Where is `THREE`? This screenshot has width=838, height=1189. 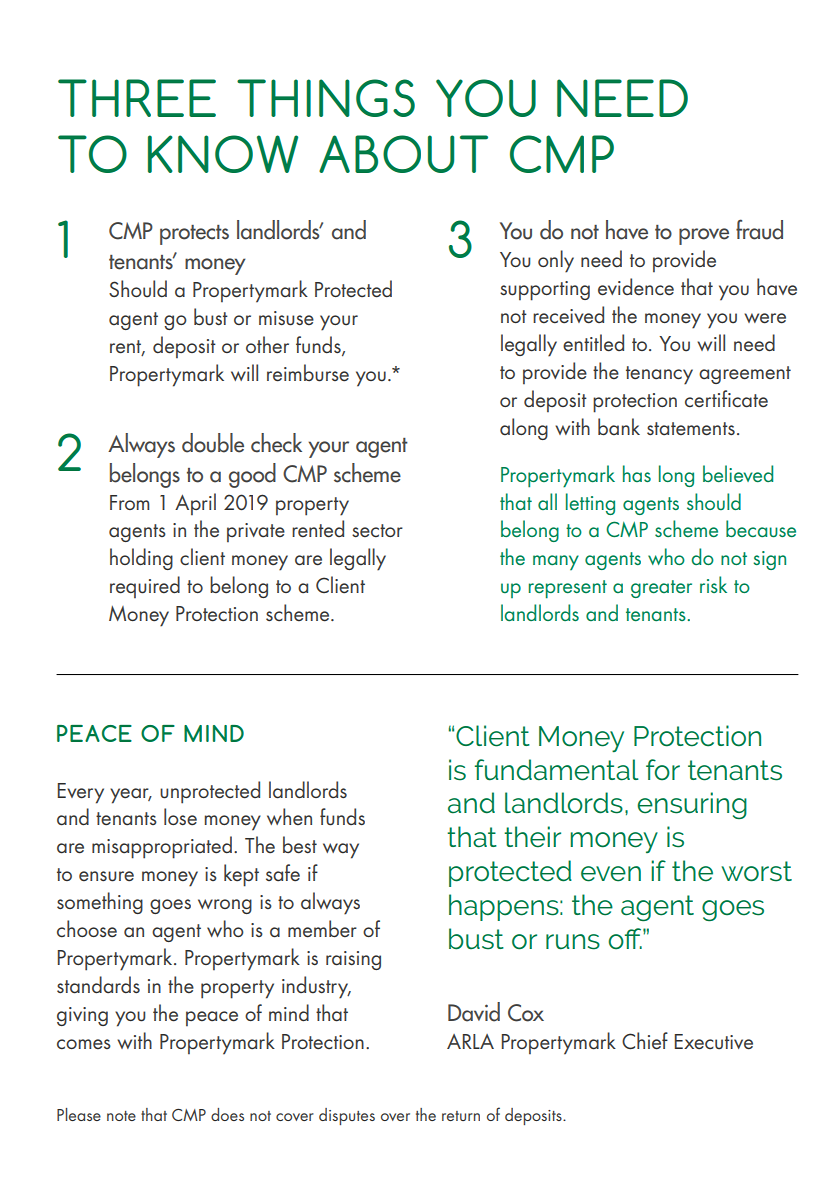
THREE is located at coordinates (137, 98).
